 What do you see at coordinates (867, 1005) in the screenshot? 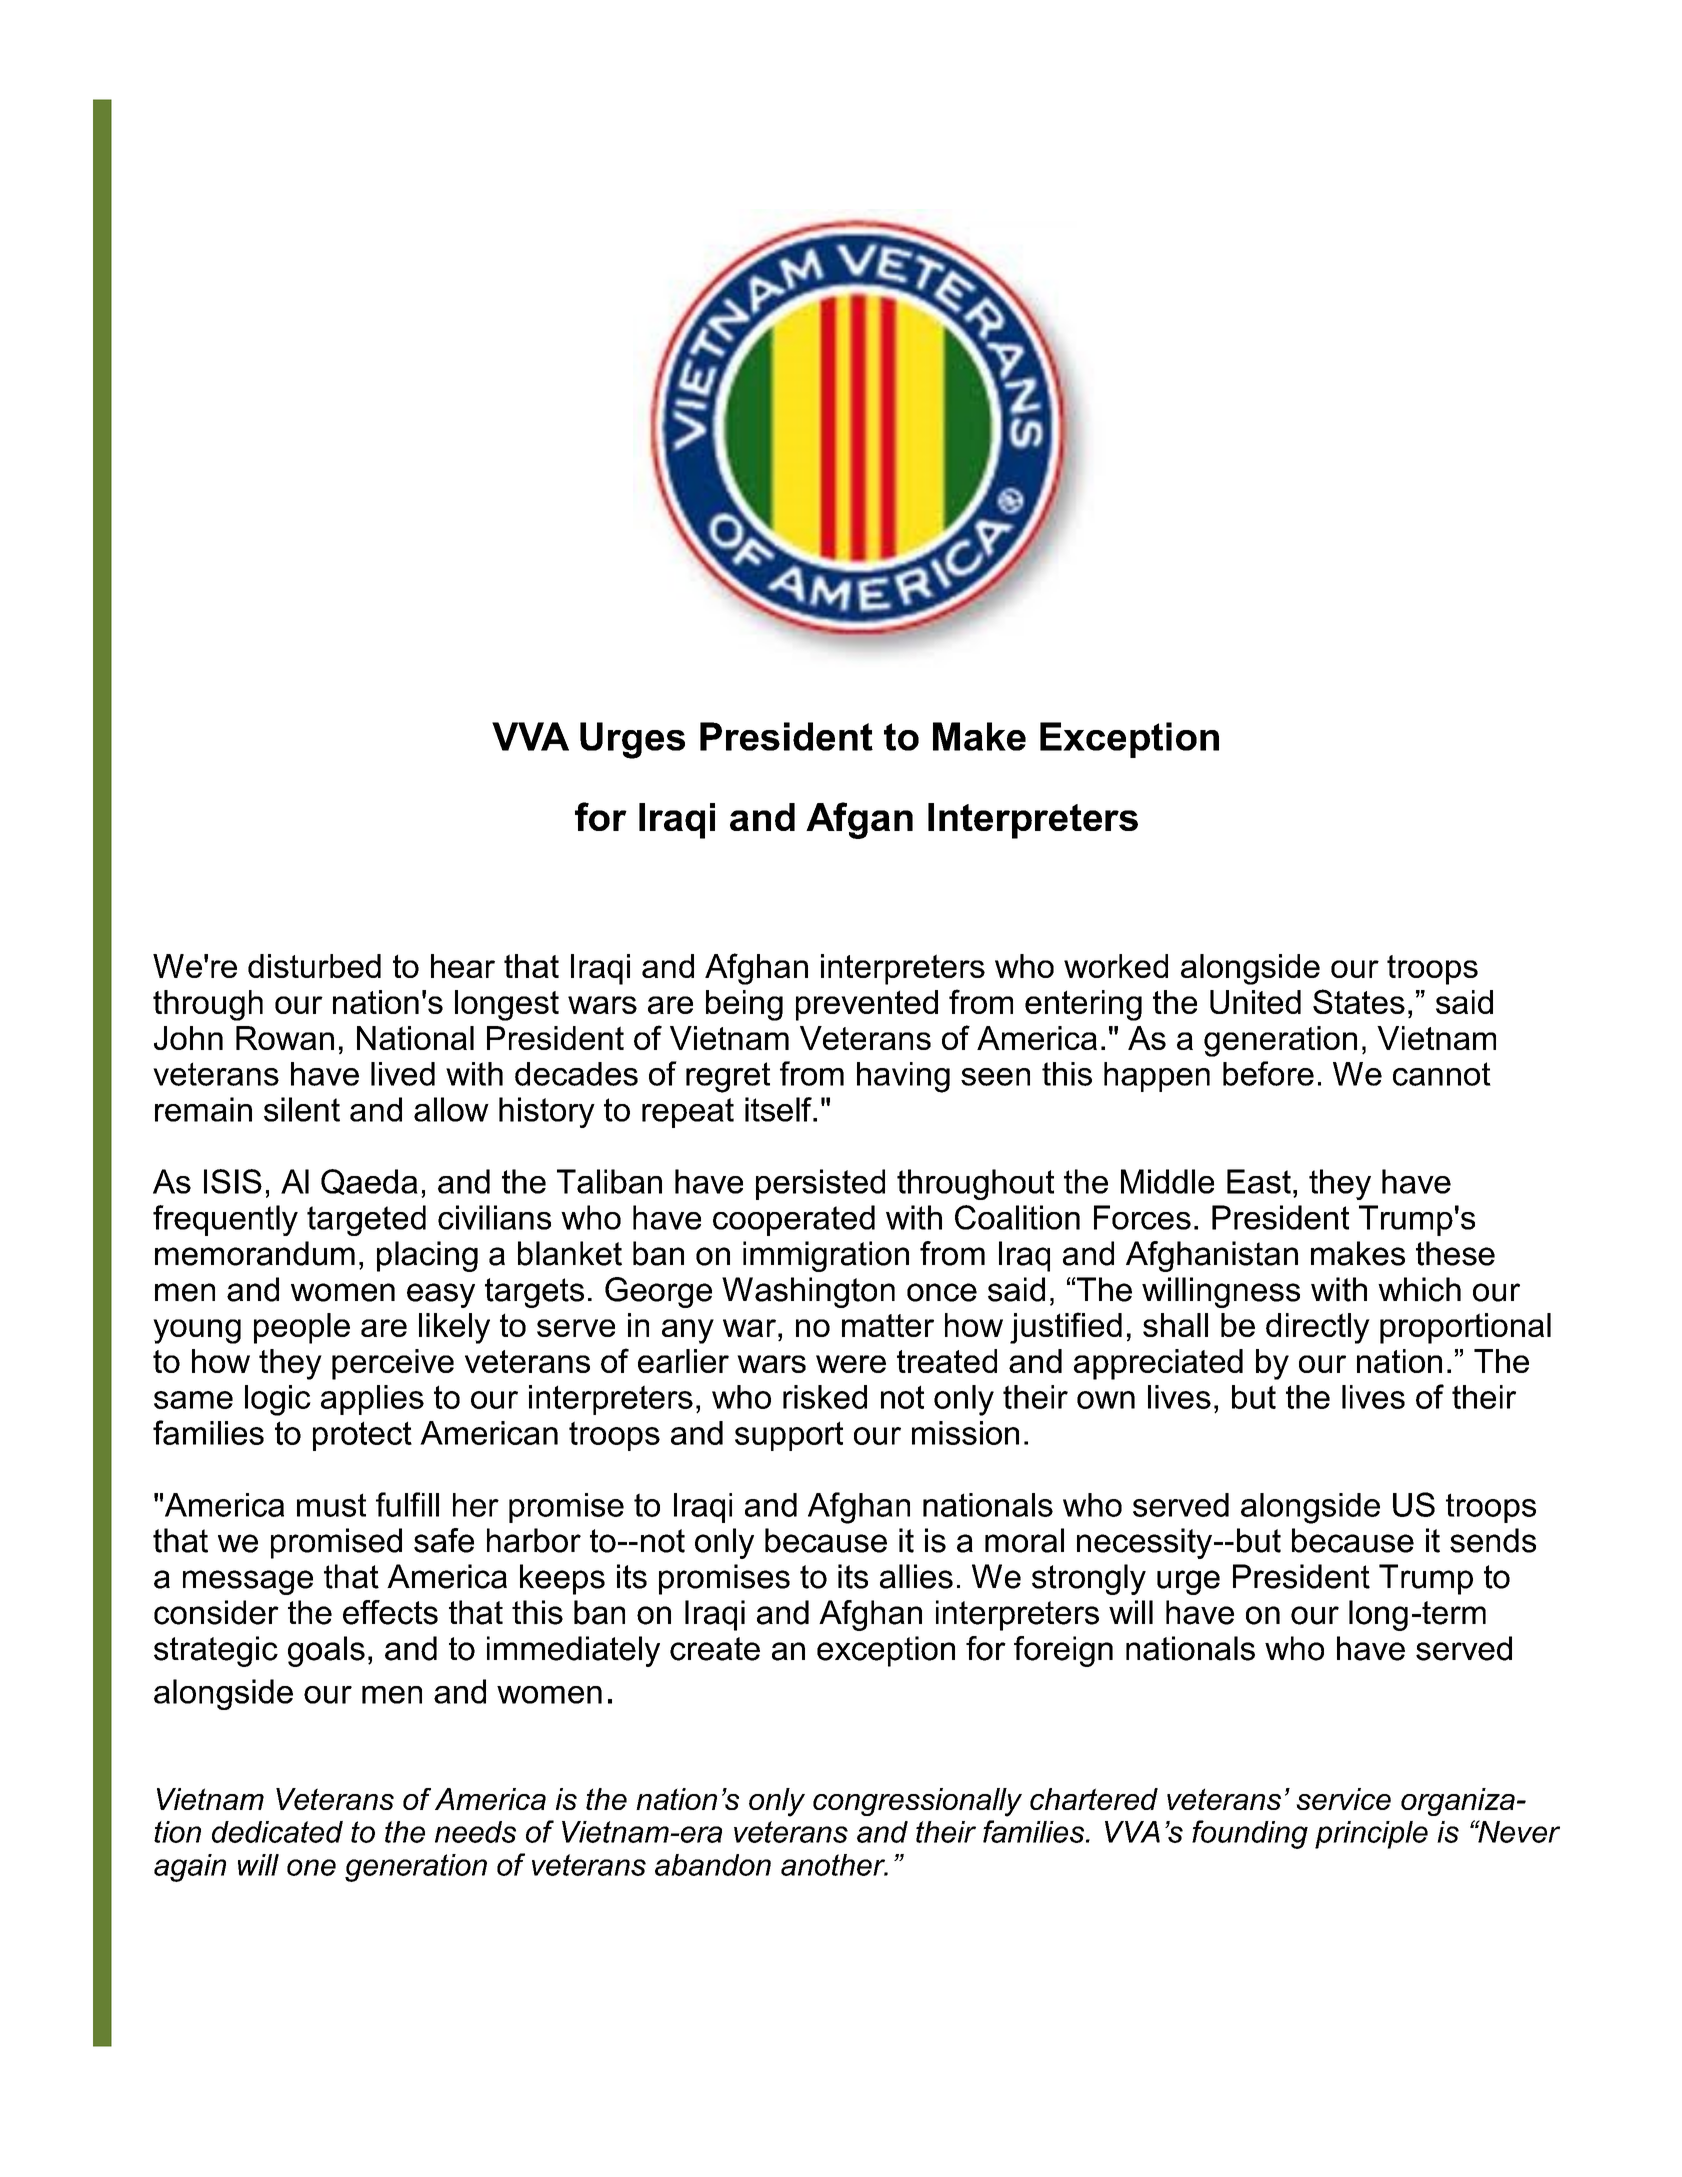
I see `prevented` at bounding box center [867, 1005].
